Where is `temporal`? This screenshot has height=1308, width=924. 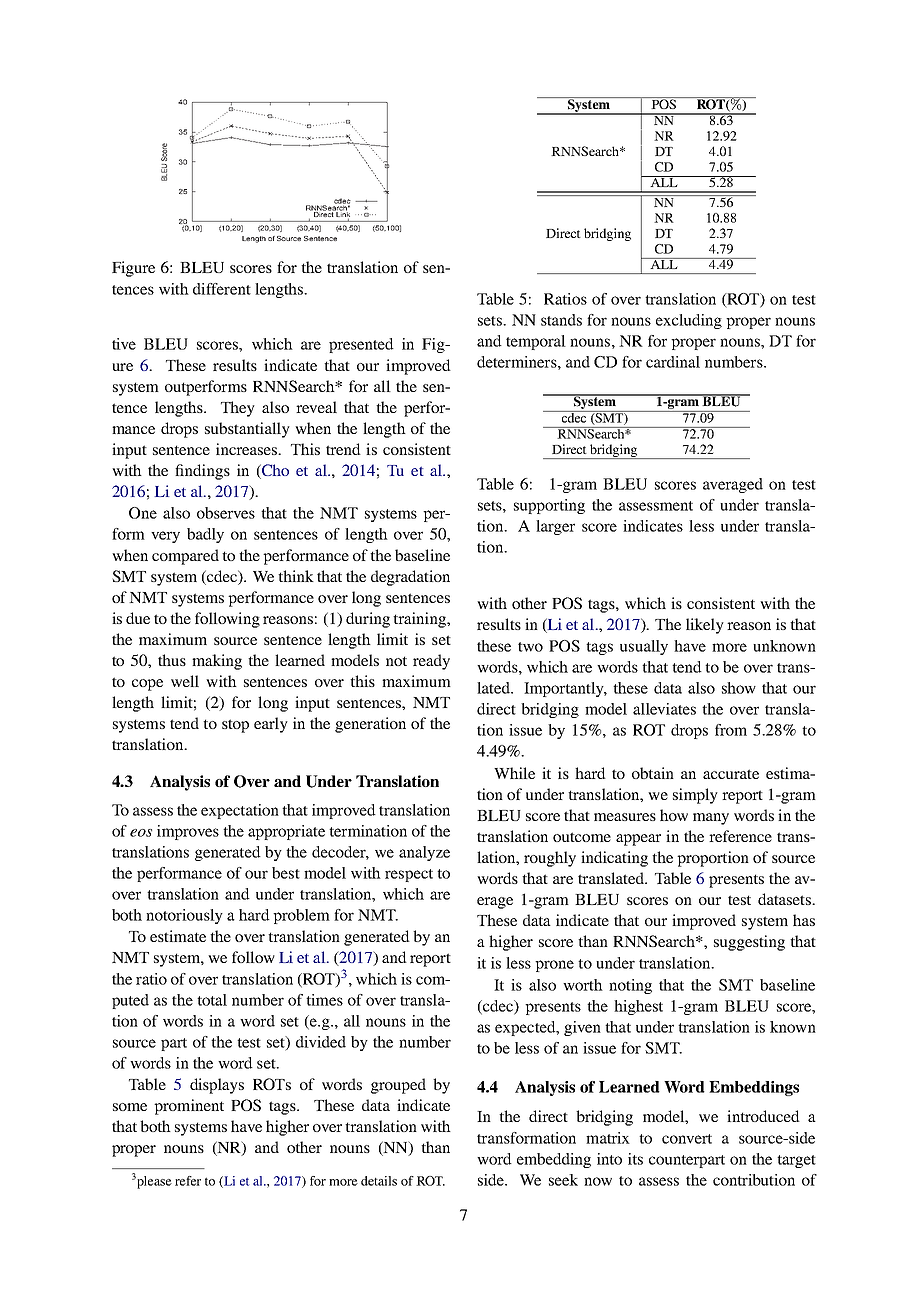 temporal is located at coordinates (536, 342).
